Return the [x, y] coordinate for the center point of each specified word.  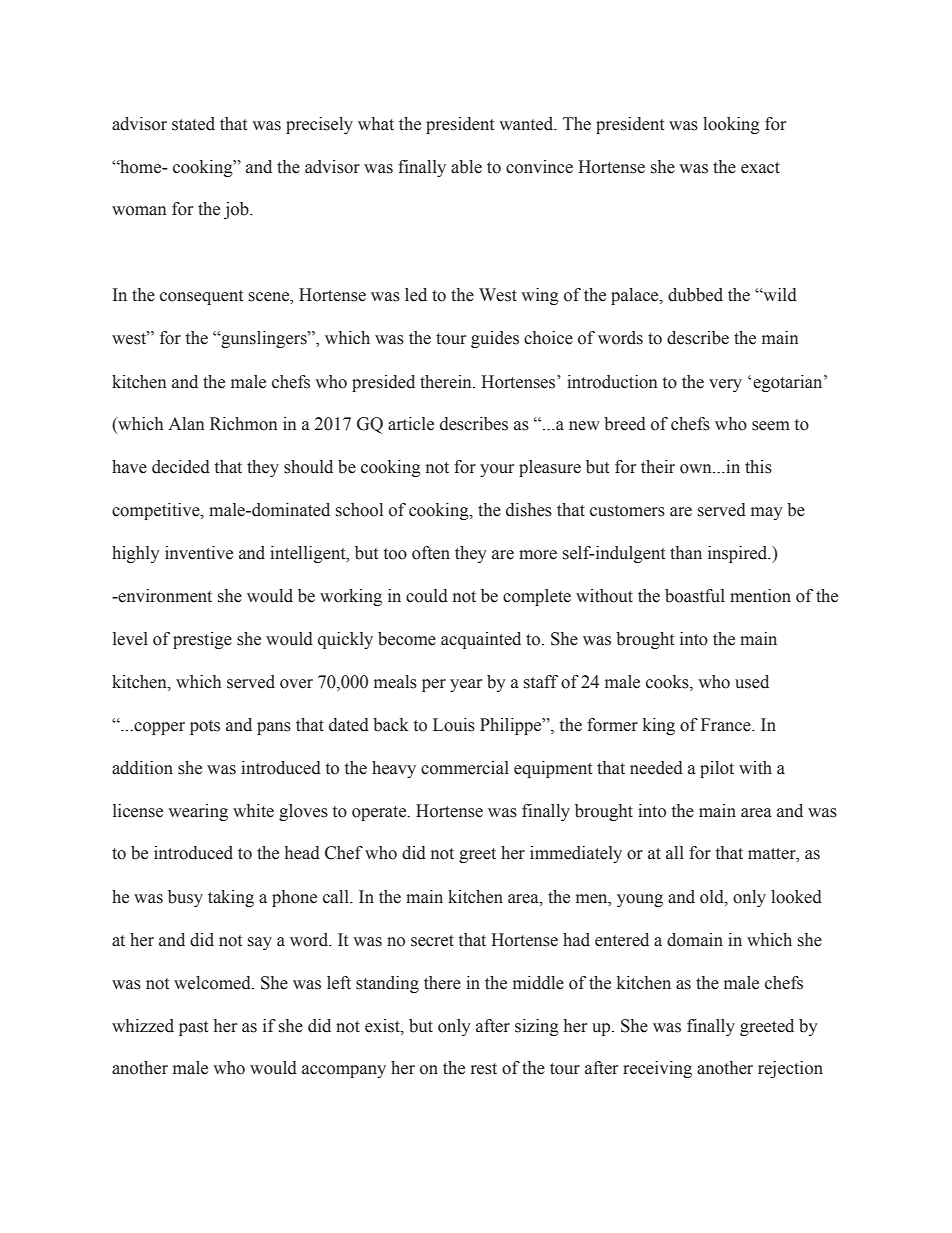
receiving [657, 1069]
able [466, 167]
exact [760, 168]
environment [164, 596]
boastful [695, 596]
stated [193, 124]
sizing [537, 1027]
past [193, 1028]
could [427, 596]
